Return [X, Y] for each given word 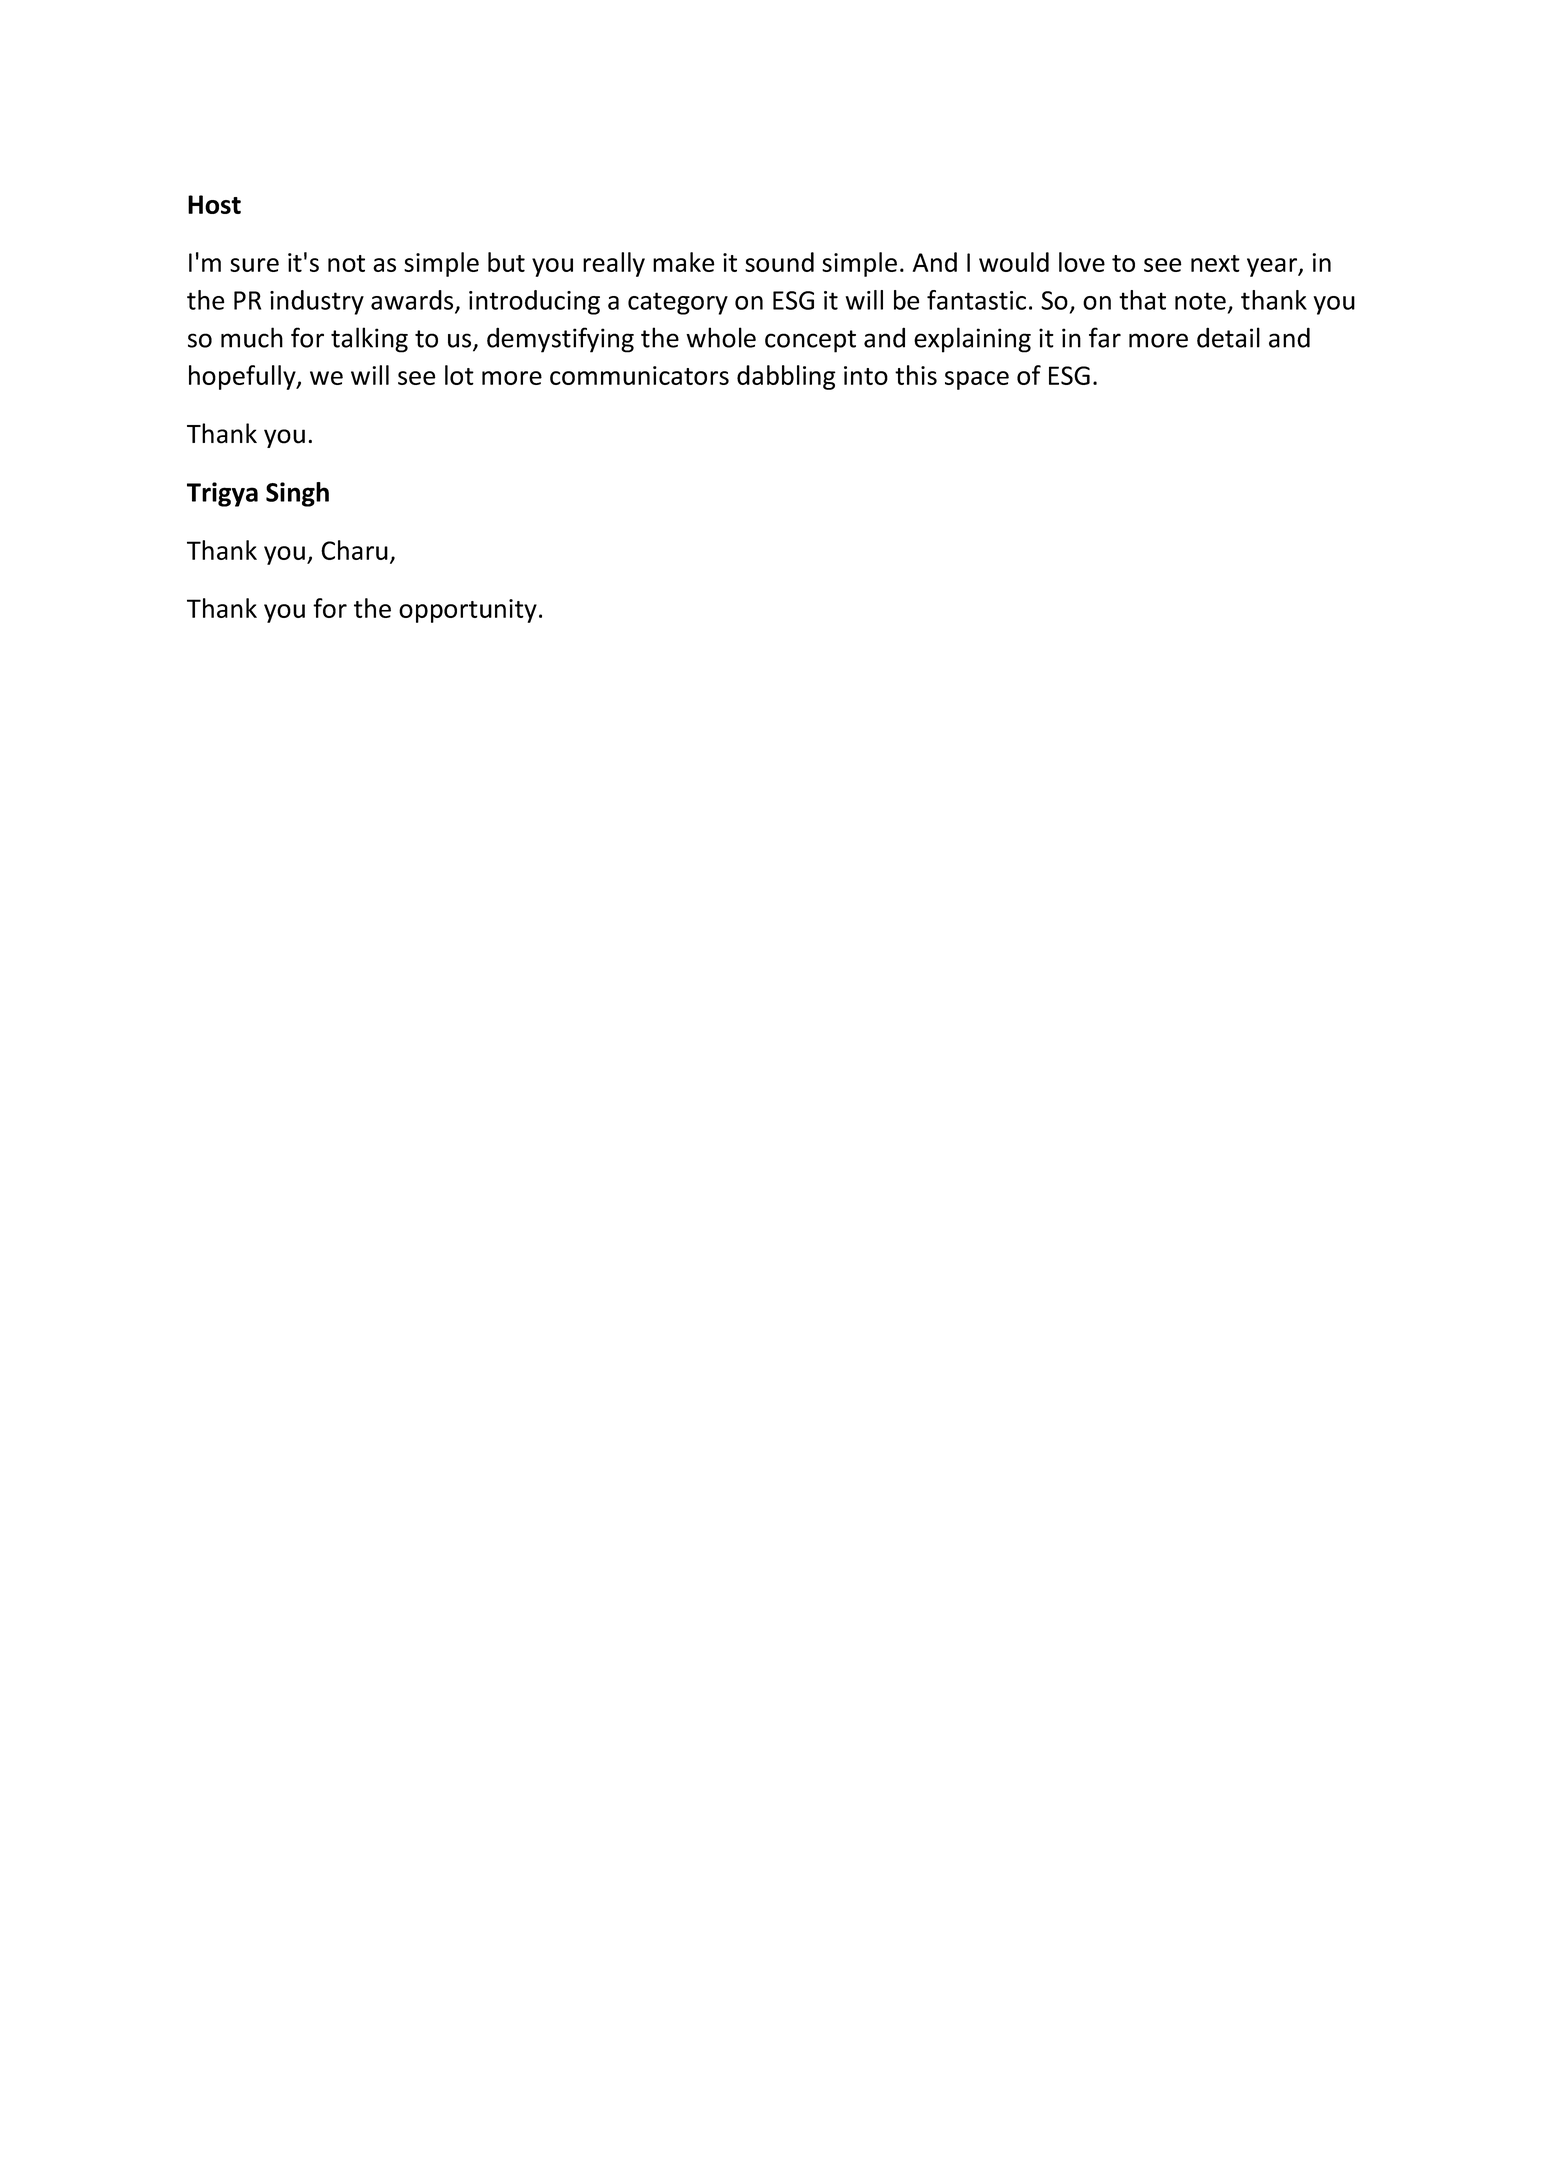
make [684, 262]
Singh [297, 494]
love [1082, 262]
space [977, 380]
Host [214, 204]
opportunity [468, 611]
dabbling [786, 377]
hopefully [243, 377]
